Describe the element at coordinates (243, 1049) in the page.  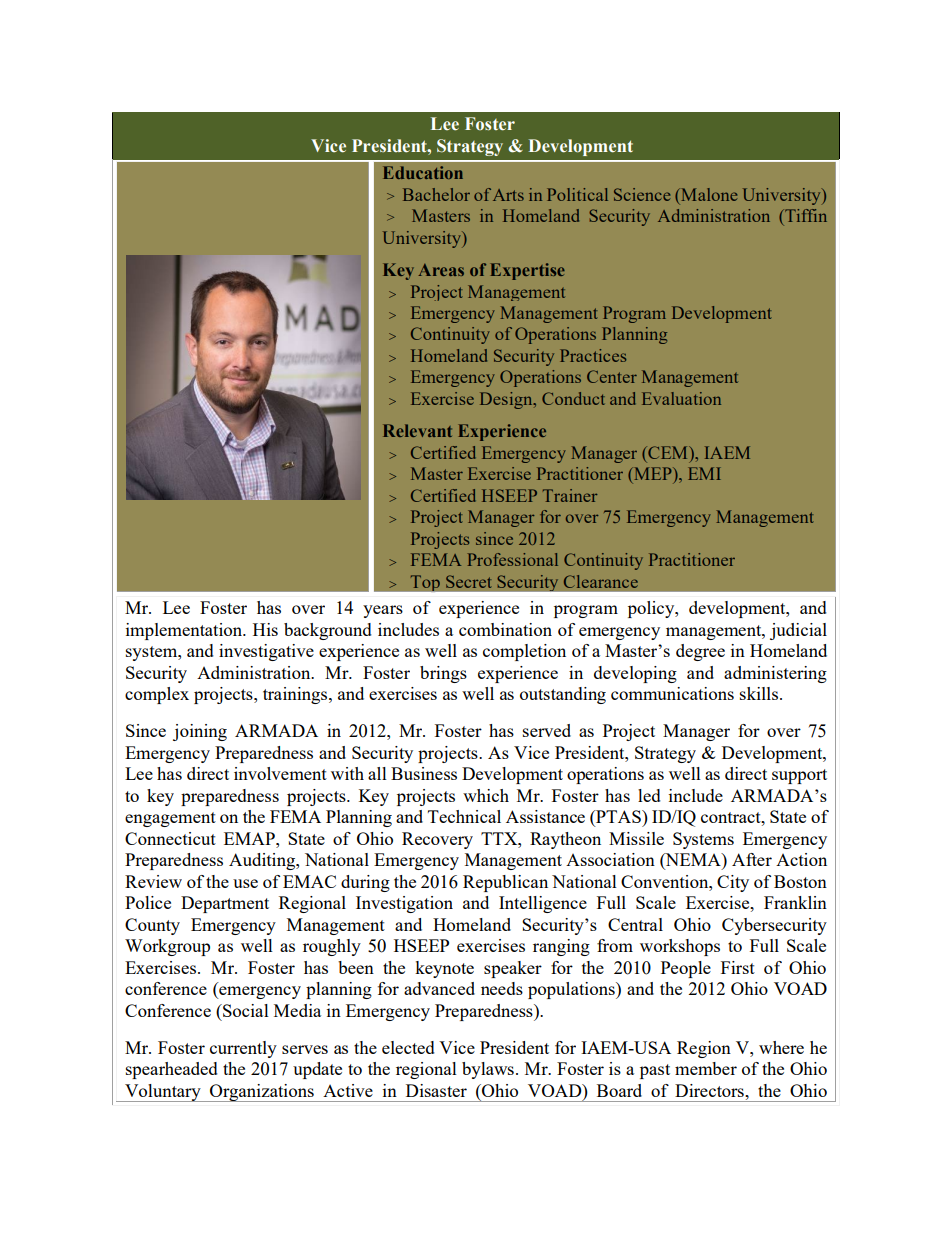
I see `currently` at that location.
